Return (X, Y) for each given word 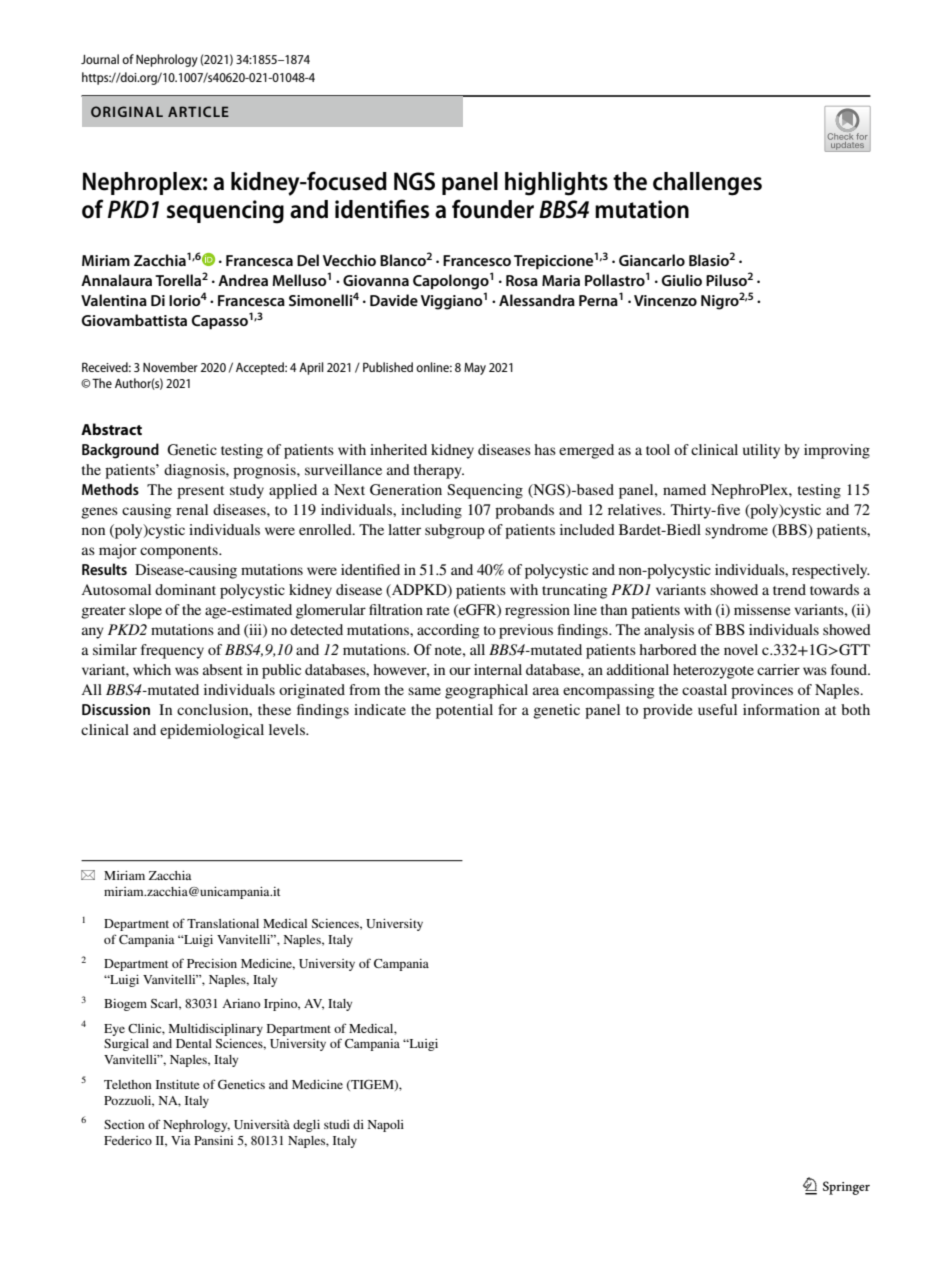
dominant (185, 589)
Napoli (385, 1126)
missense (762, 609)
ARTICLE (198, 111)
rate (437, 610)
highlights (556, 184)
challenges (707, 184)
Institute (178, 1084)
